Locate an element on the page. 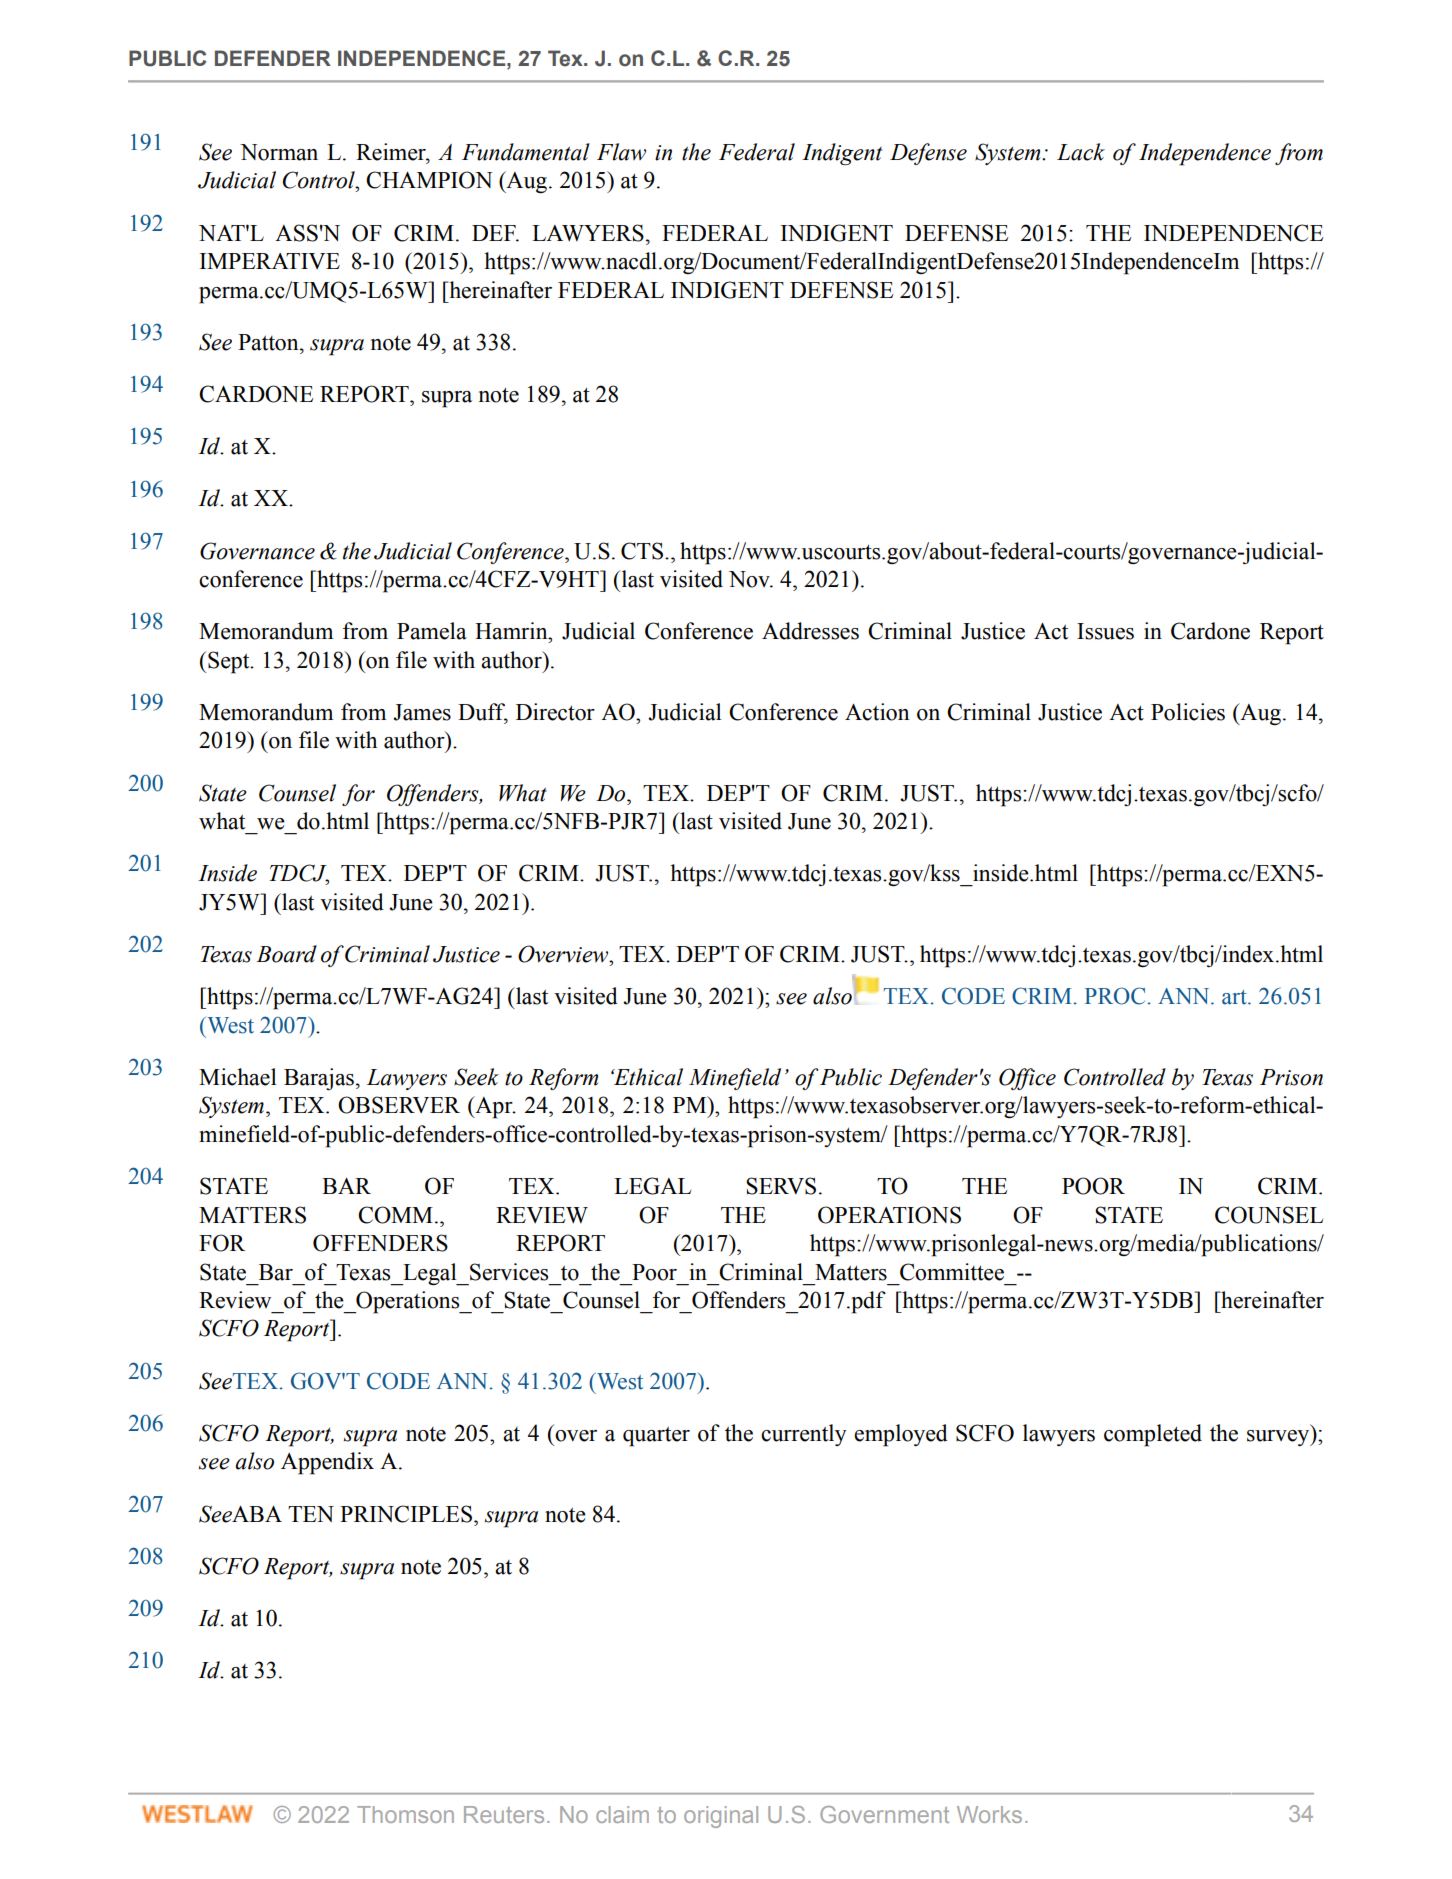  Flaw is located at coordinates (621, 152).
